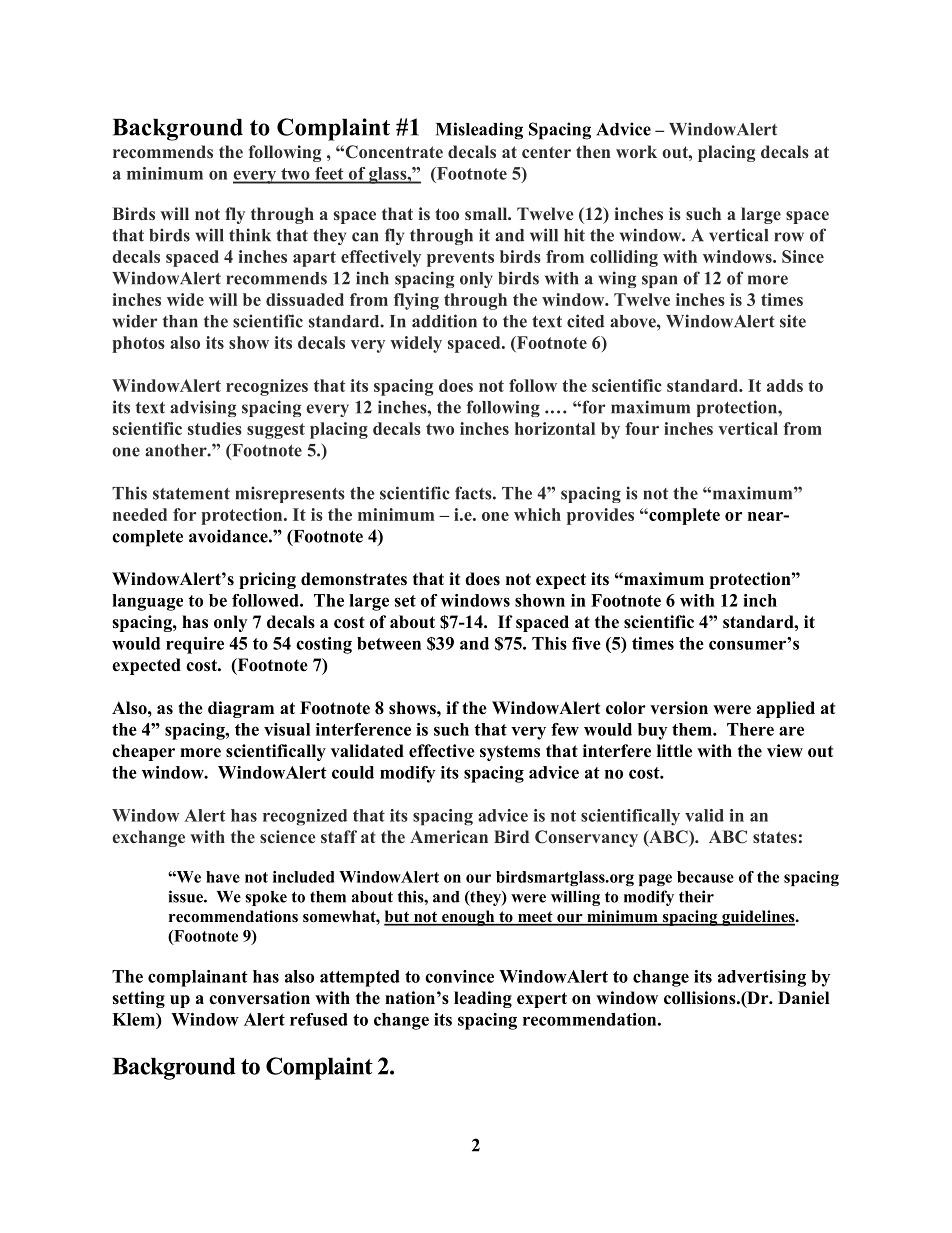 The height and width of the screenshot is (1233, 952). Describe the element at coordinates (785, 385) in the screenshot. I see `adds` at that location.
